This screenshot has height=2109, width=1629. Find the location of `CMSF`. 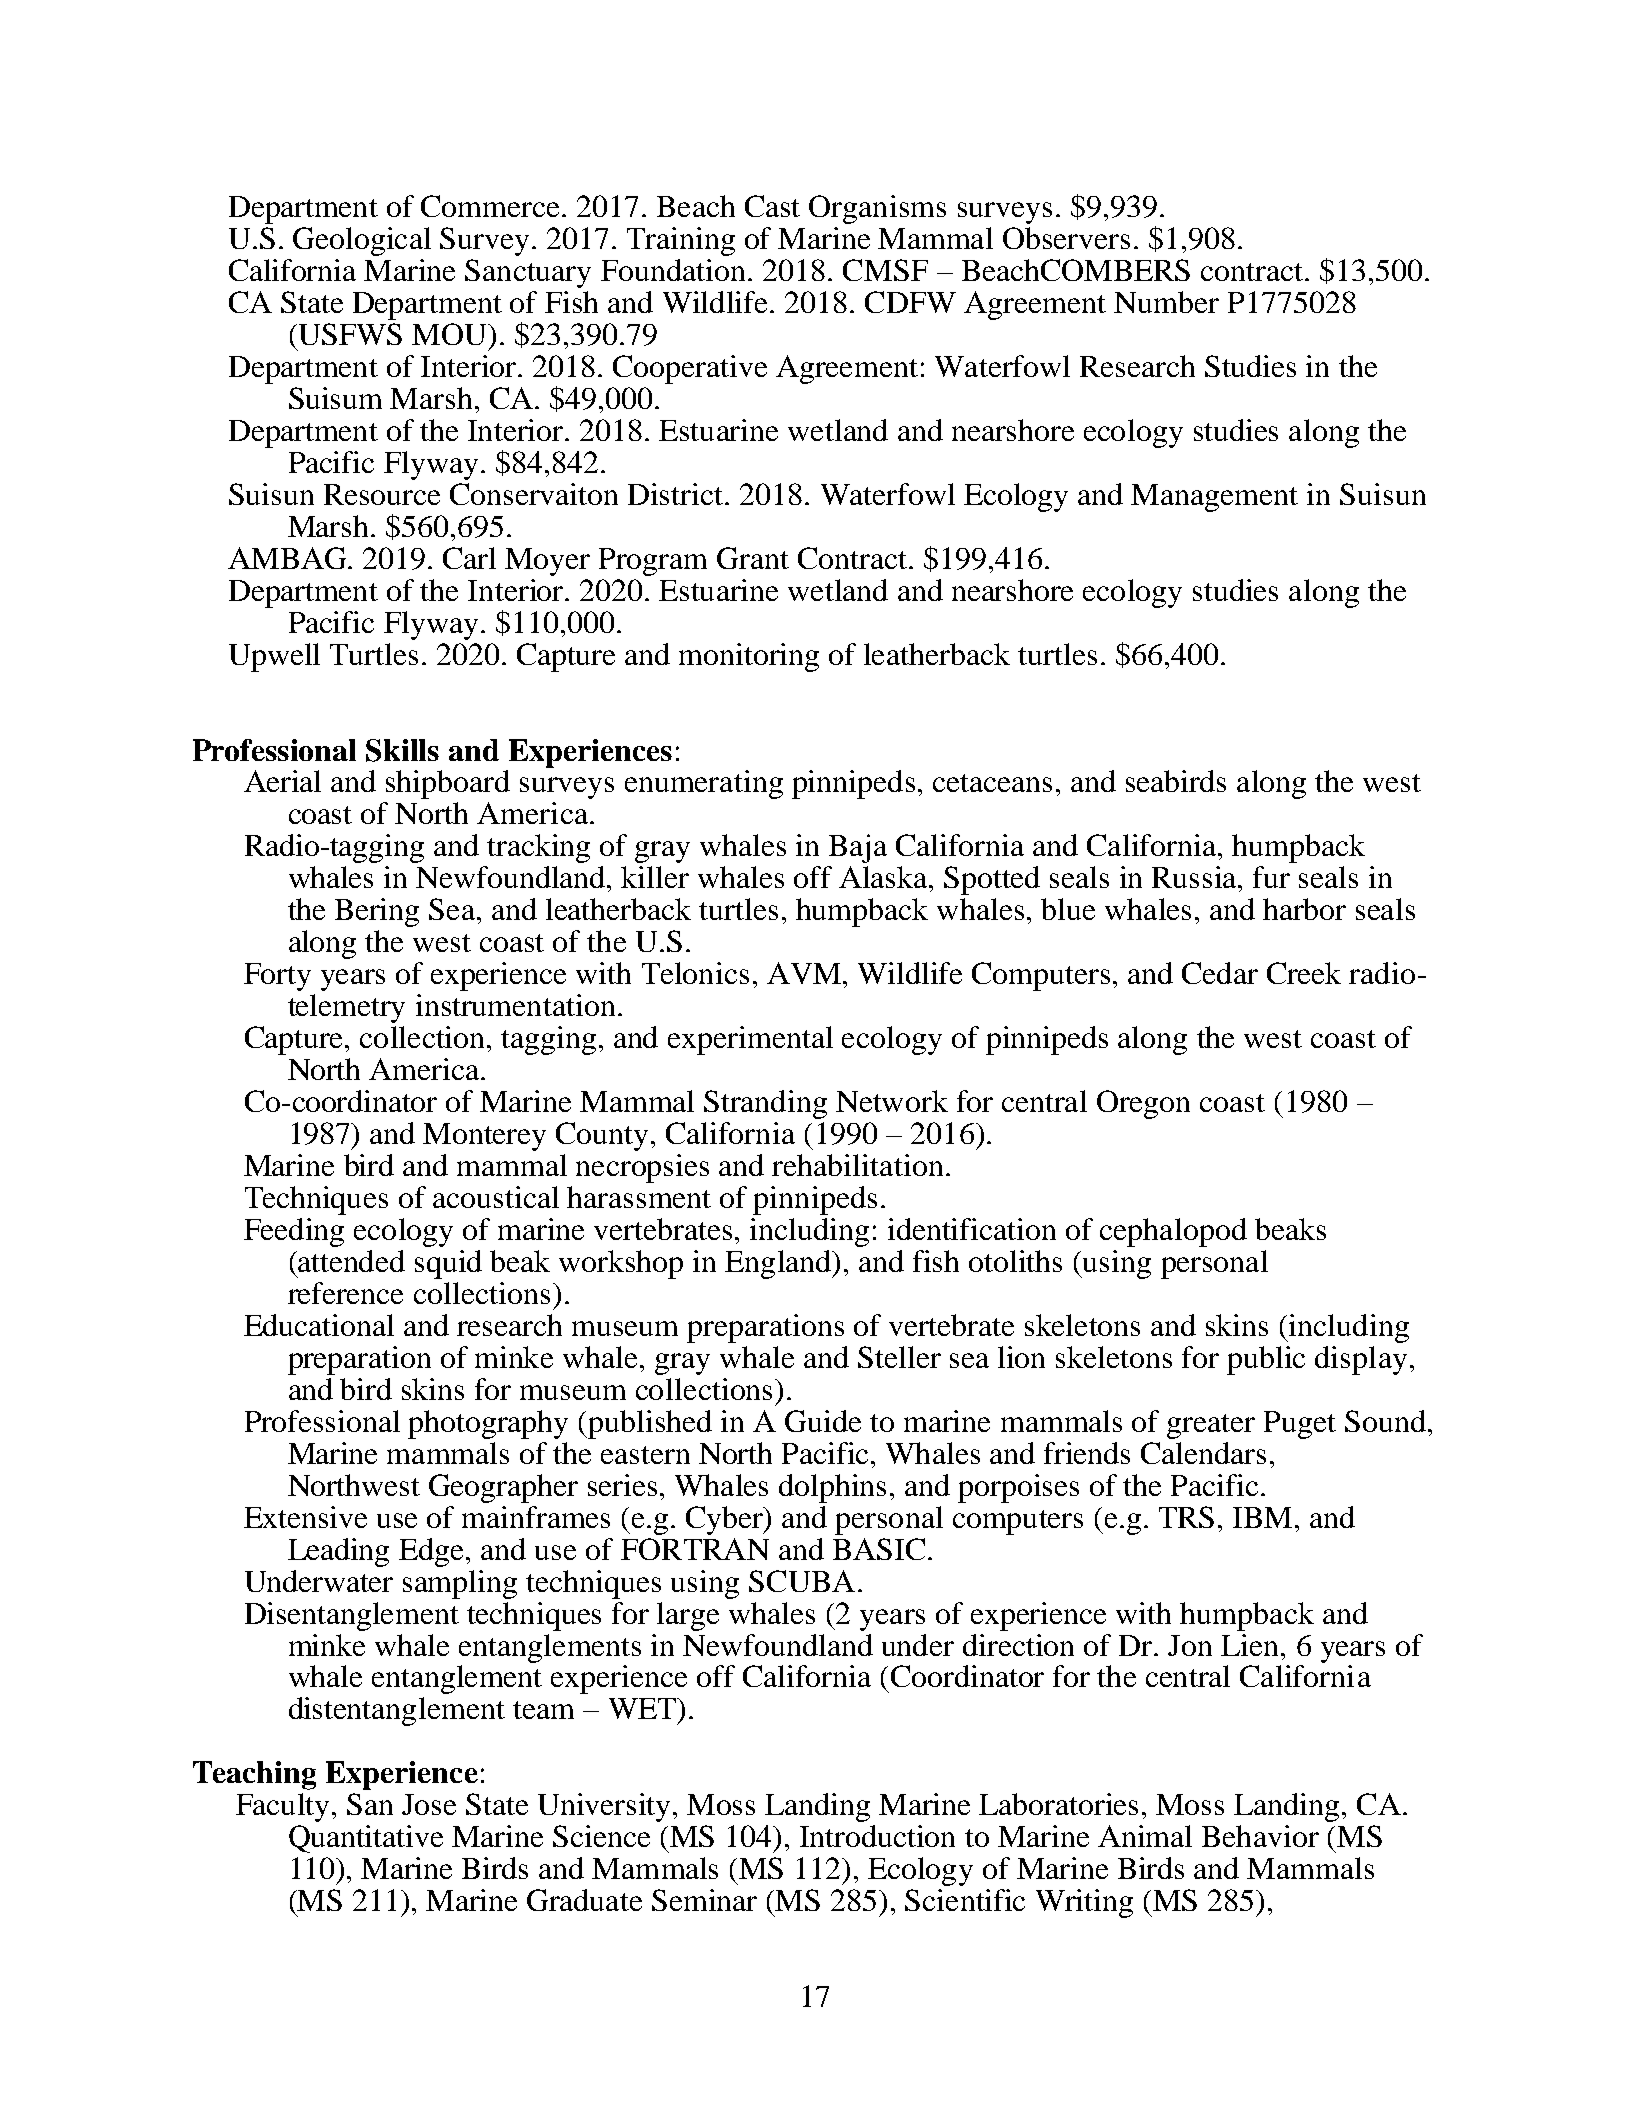

CMSF is located at coordinates (885, 270).
